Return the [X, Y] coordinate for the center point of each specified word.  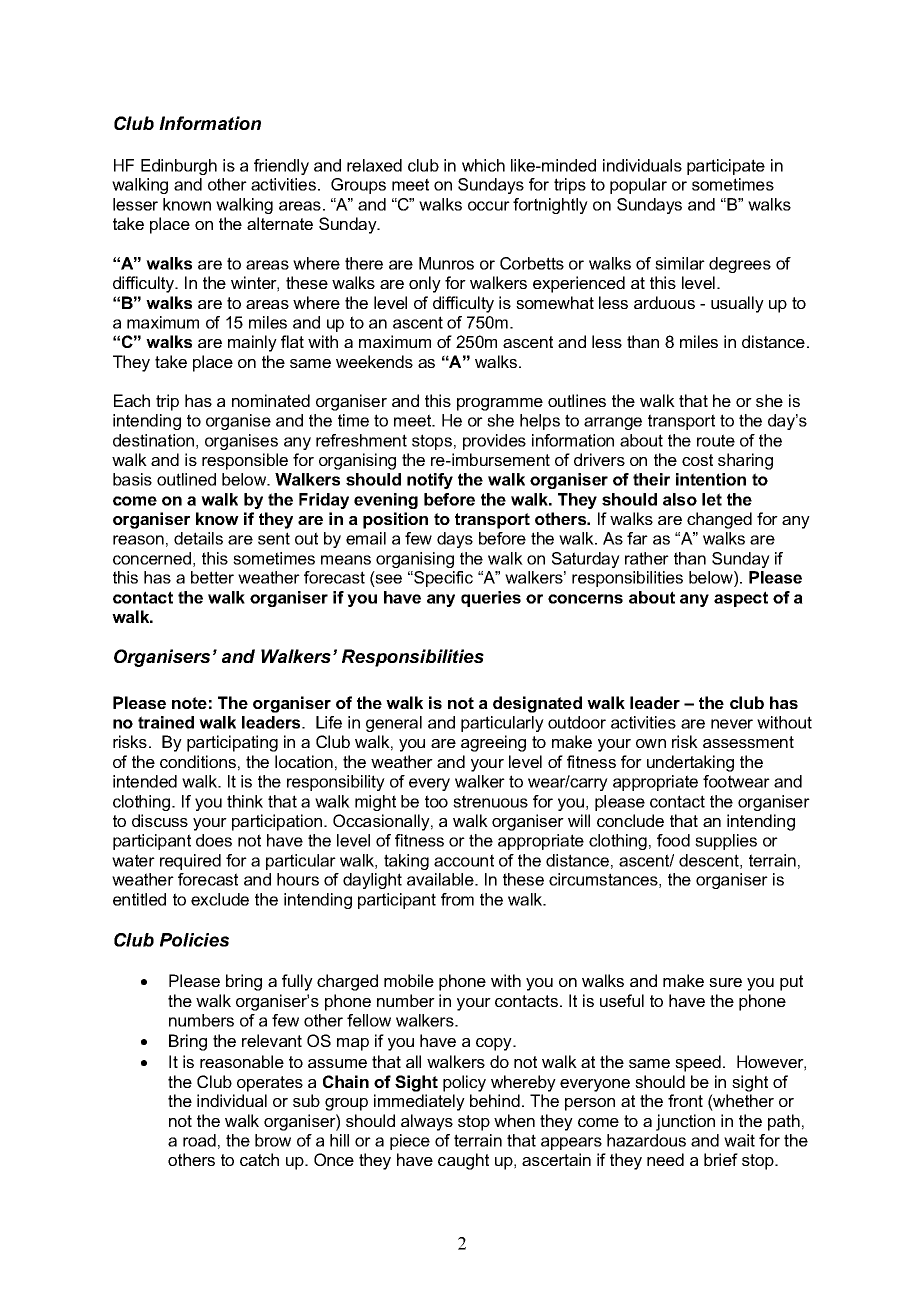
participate [726, 167]
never [732, 724]
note [189, 703]
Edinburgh [179, 167]
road [199, 1140]
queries [491, 599]
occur [489, 206]
